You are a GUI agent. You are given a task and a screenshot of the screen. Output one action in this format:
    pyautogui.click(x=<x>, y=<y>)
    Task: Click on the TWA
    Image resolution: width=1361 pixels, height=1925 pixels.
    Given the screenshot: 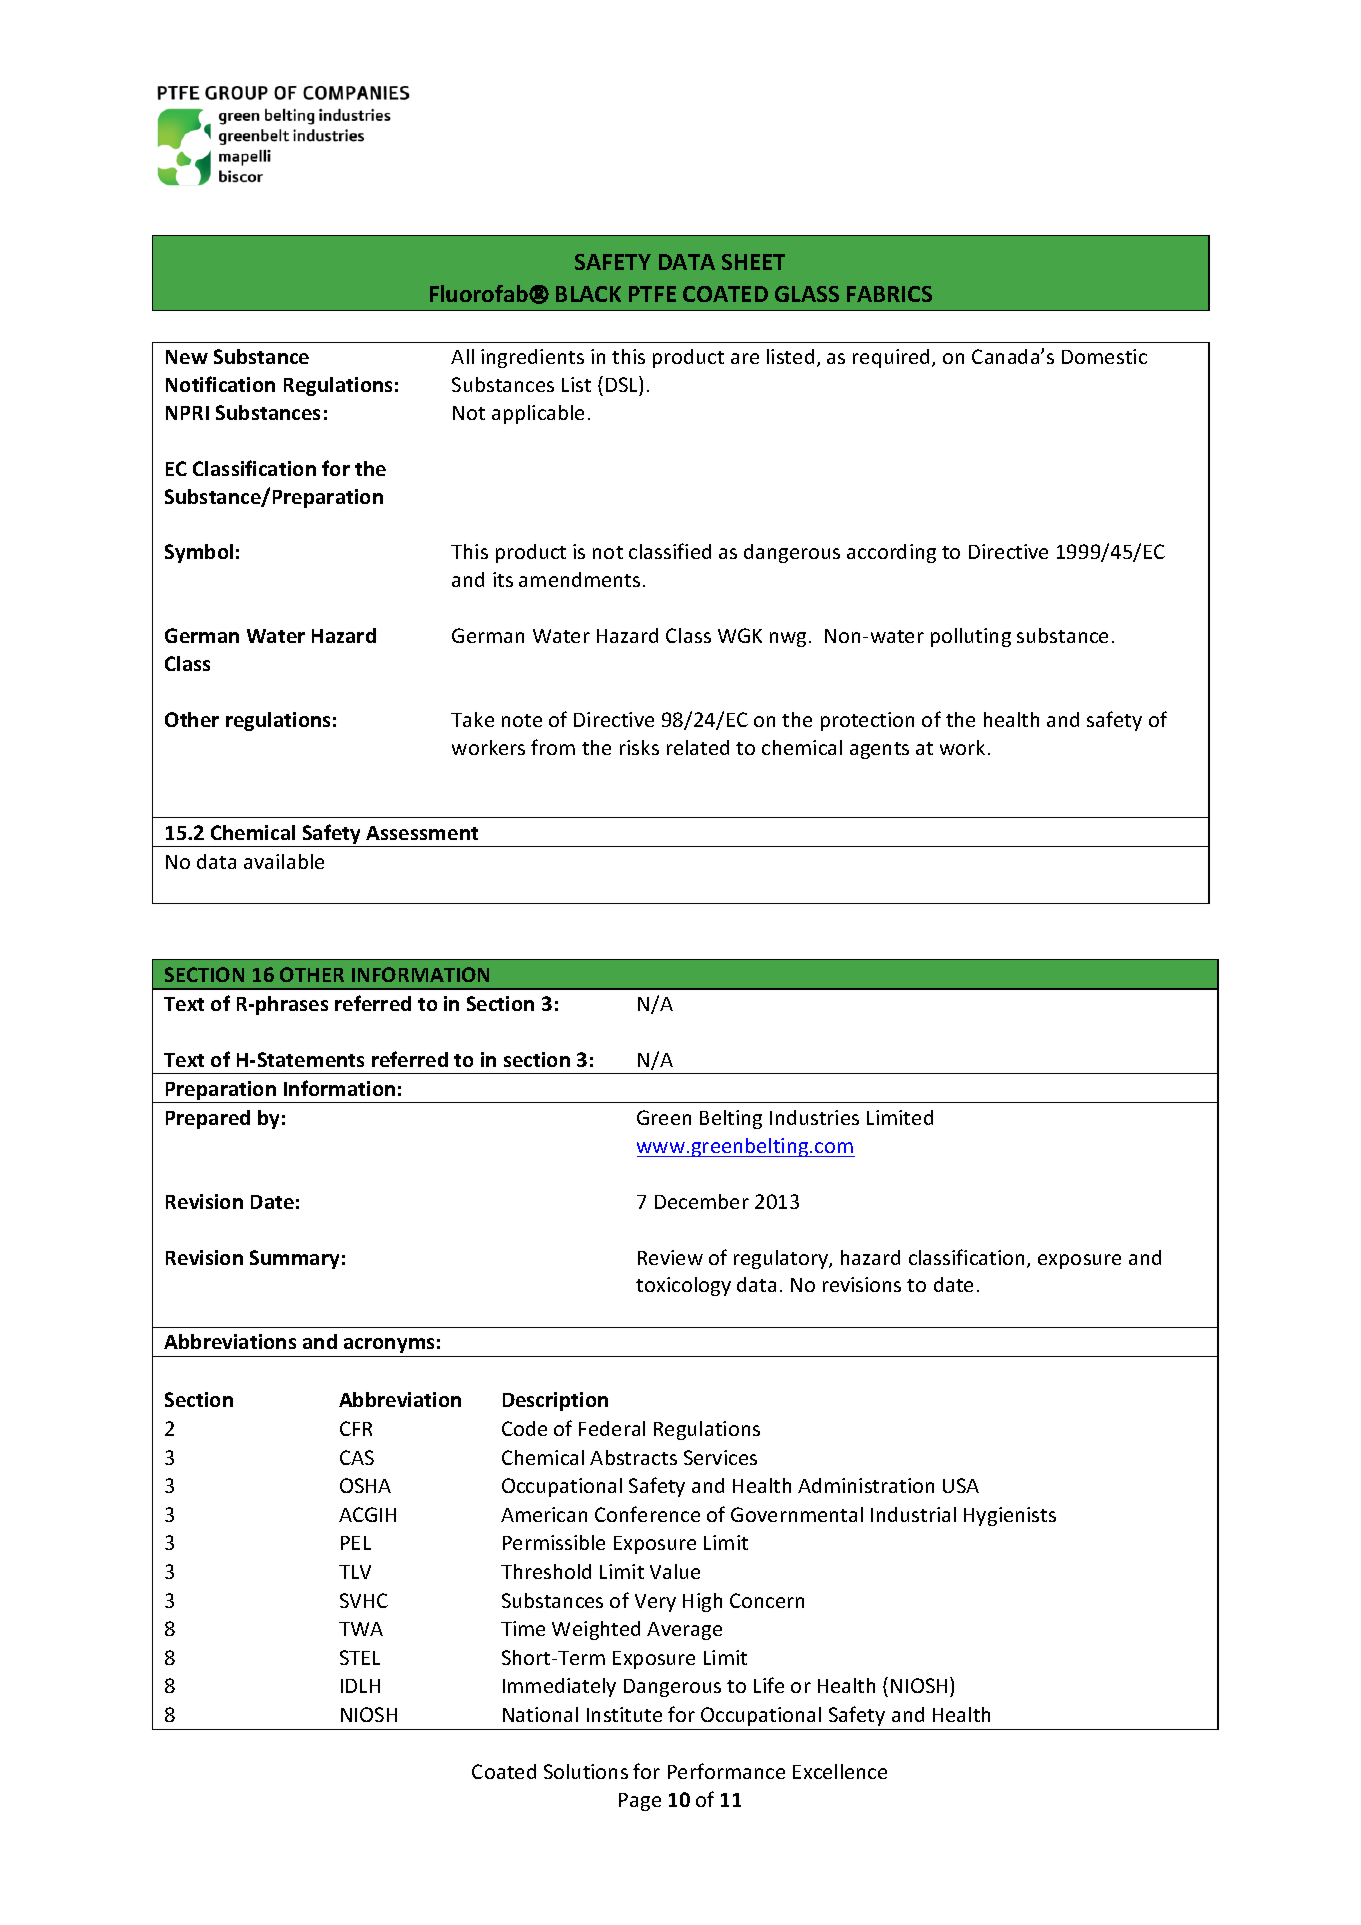 What is the action you would take?
    pyautogui.click(x=361, y=1629)
